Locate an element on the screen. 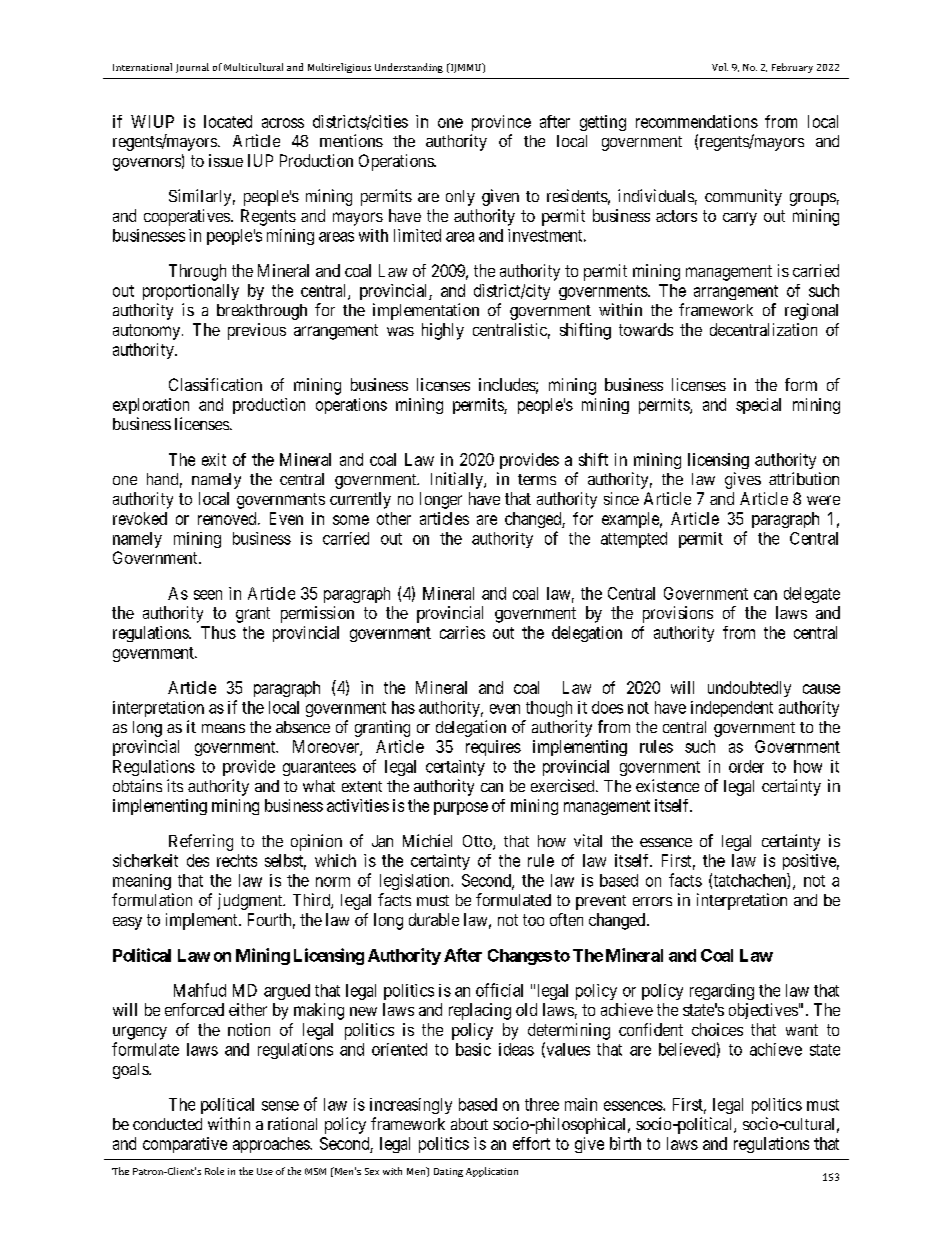 Image resolution: width=952 pixels, height=1233 pixels. Referring is located at coordinates (201, 842).
